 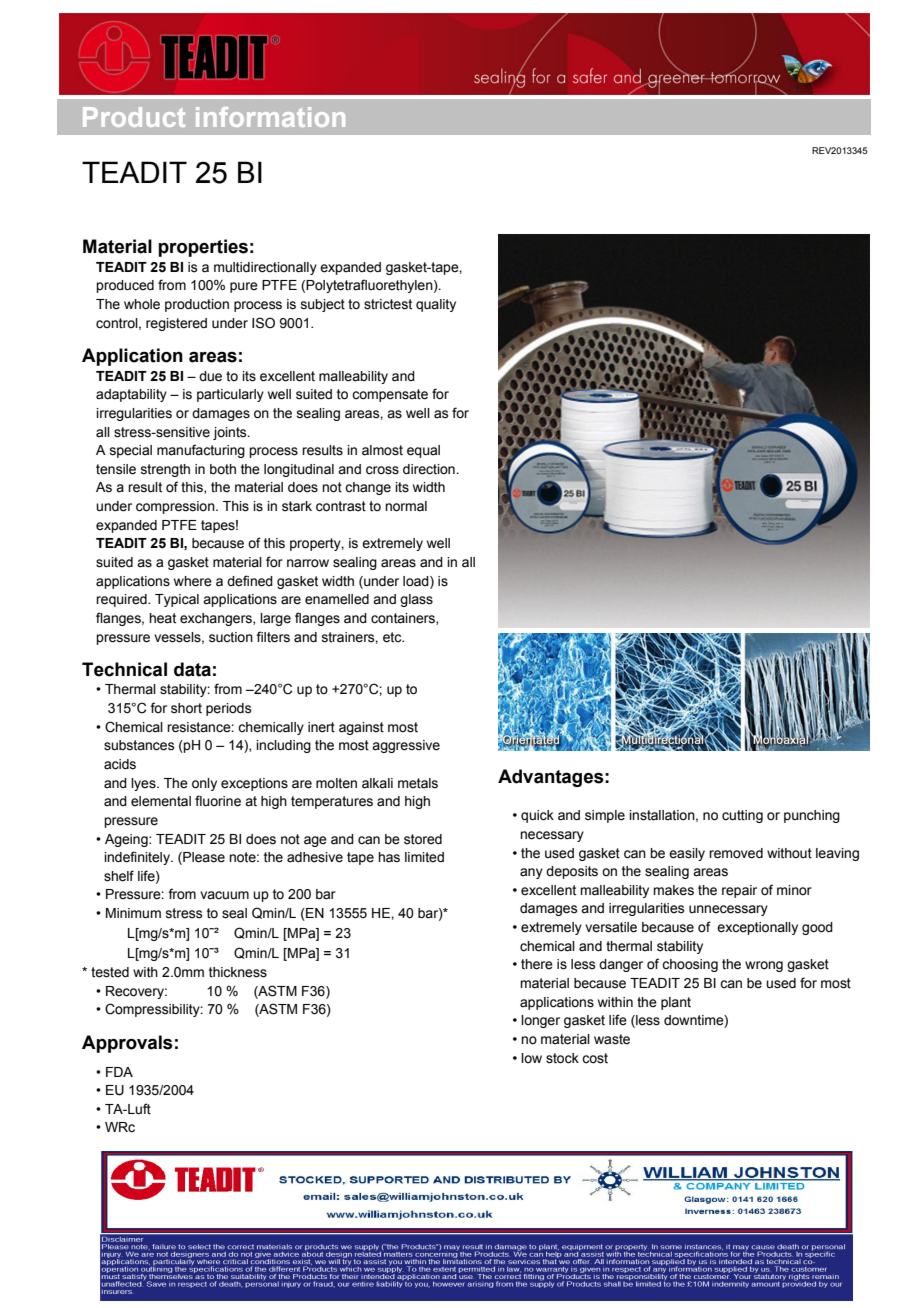 What do you see at coordinates (676, 1003) in the screenshot?
I see `plant` at bounding box center [676, 1003].
